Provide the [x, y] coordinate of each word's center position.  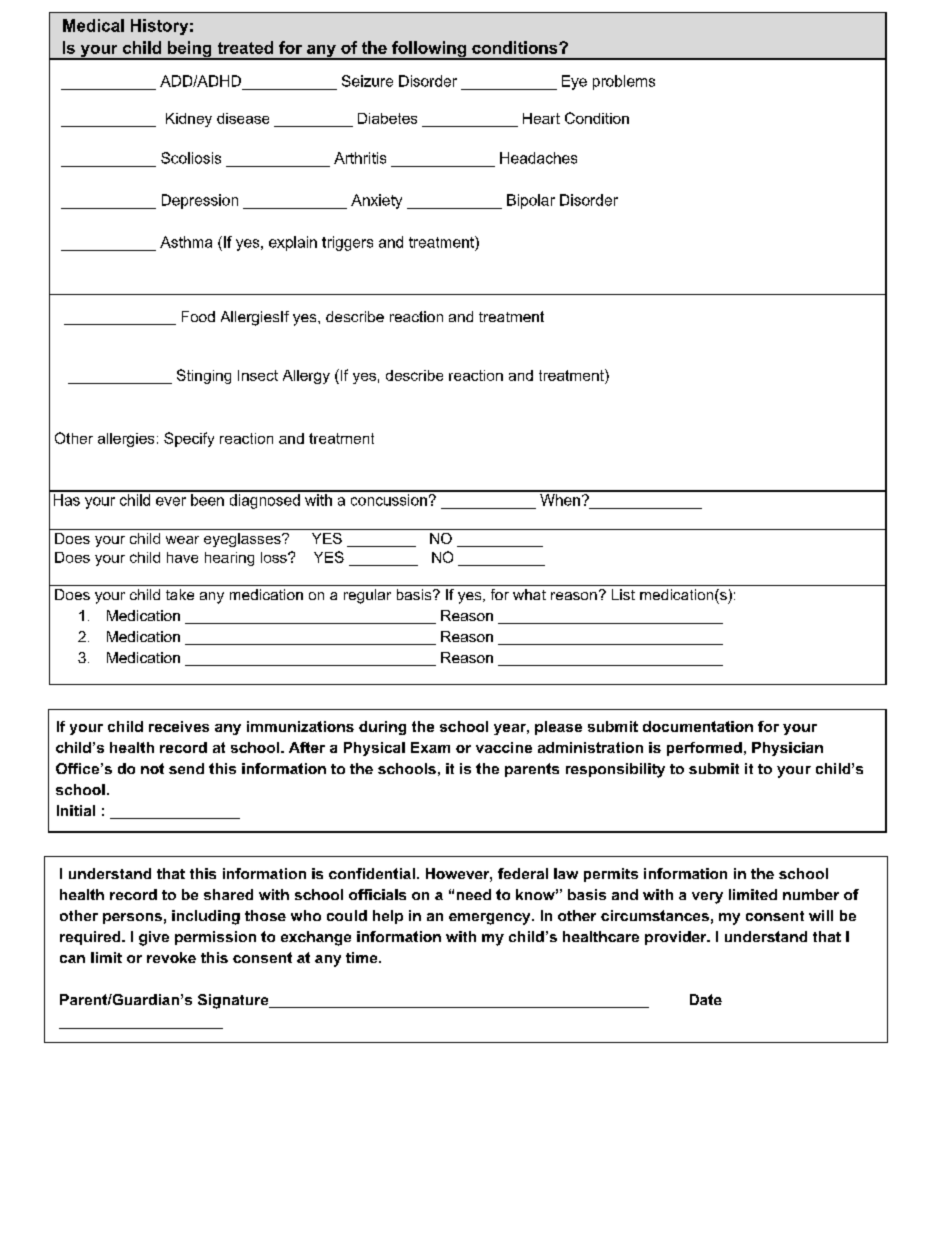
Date [706, 999]
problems [624, 82]
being [190, 50]
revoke [171, 957]
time [363, 957]
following [429, 50]
